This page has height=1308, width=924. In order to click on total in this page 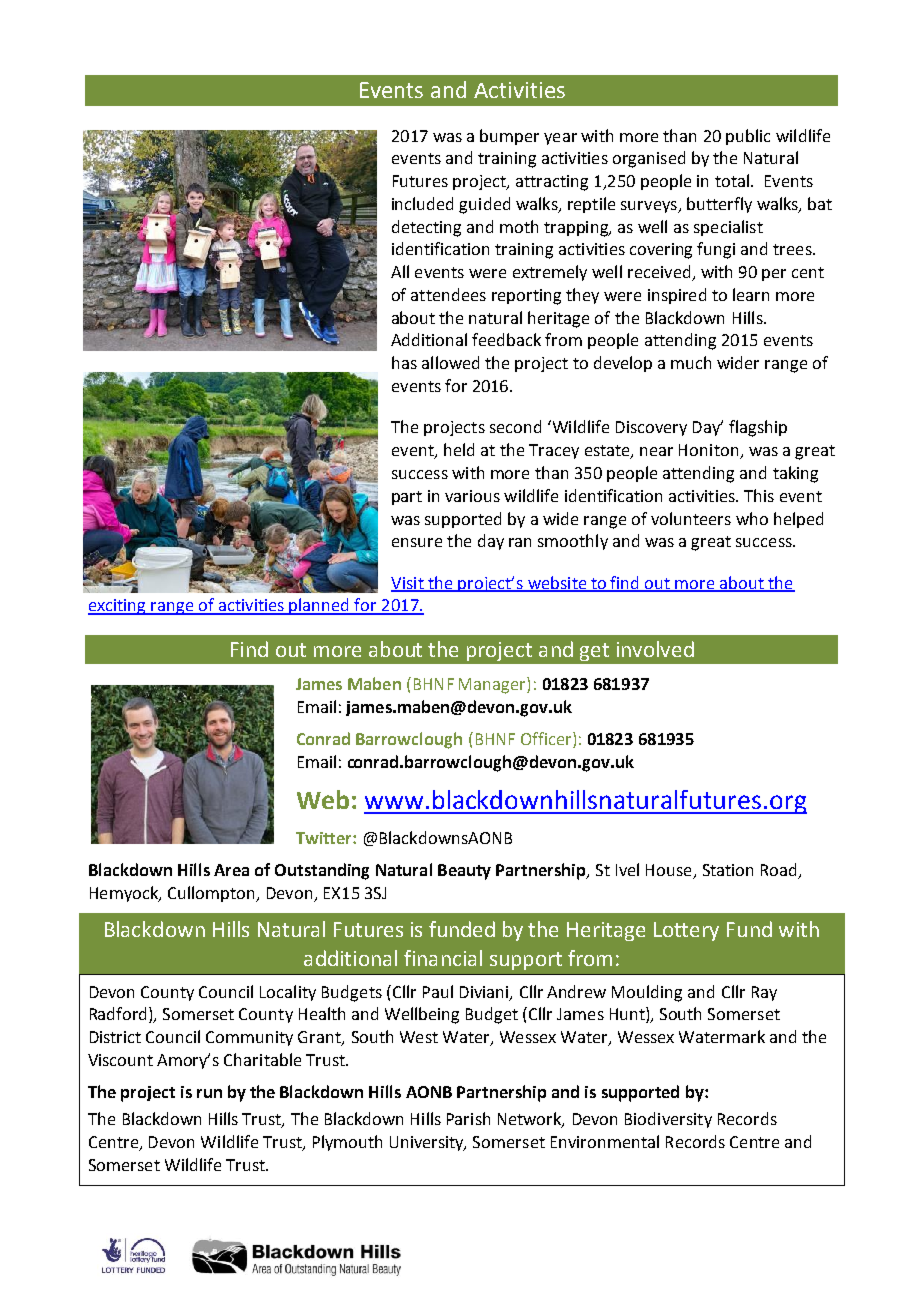, I will do `click(732, 180)`.
